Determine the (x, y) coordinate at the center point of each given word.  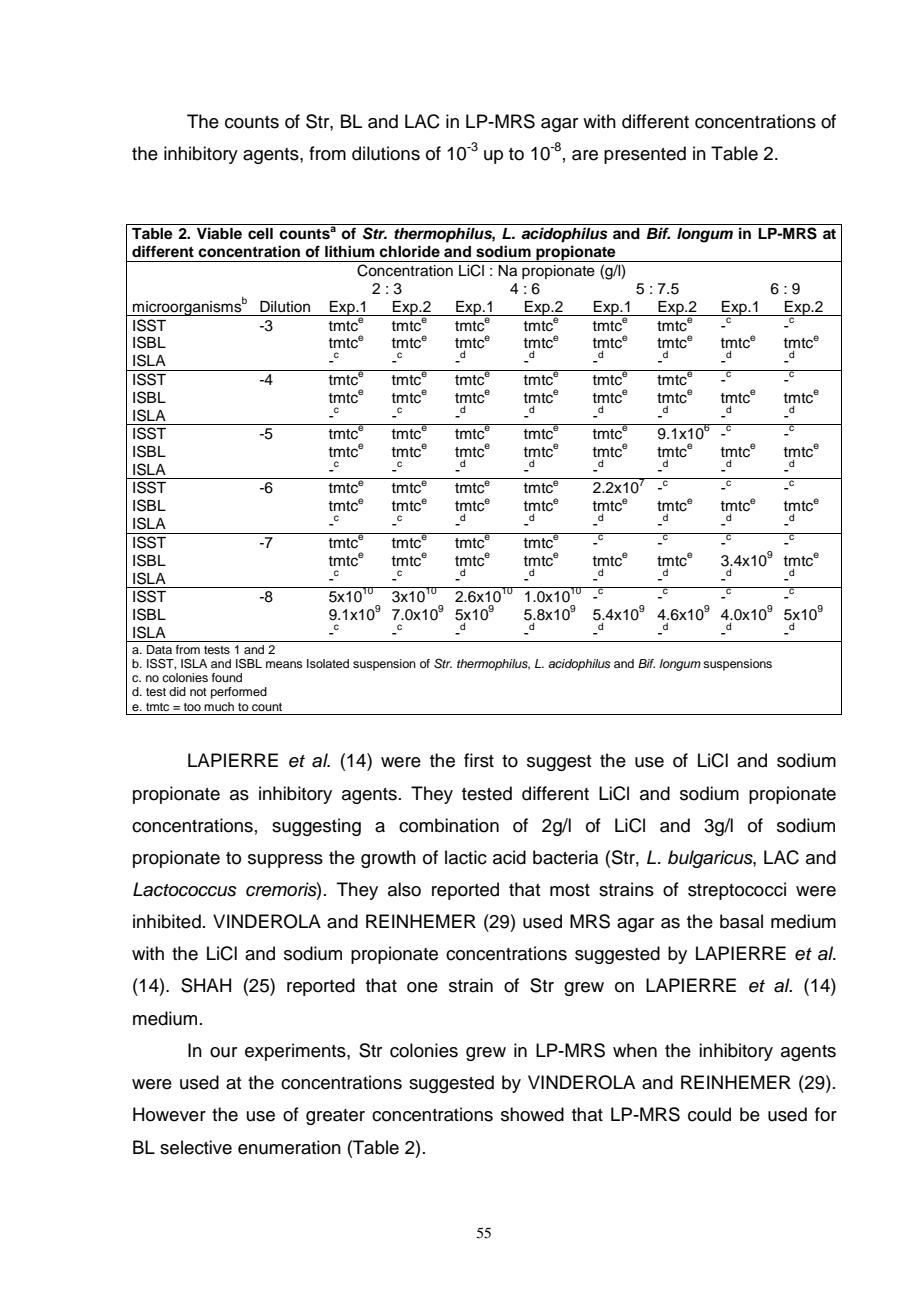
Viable (219, 233)
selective (196, 1147)
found (227, 677)
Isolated (328, 663)
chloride (409, 251)
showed (532, 1114)
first (479, 760)
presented (645, 155)
